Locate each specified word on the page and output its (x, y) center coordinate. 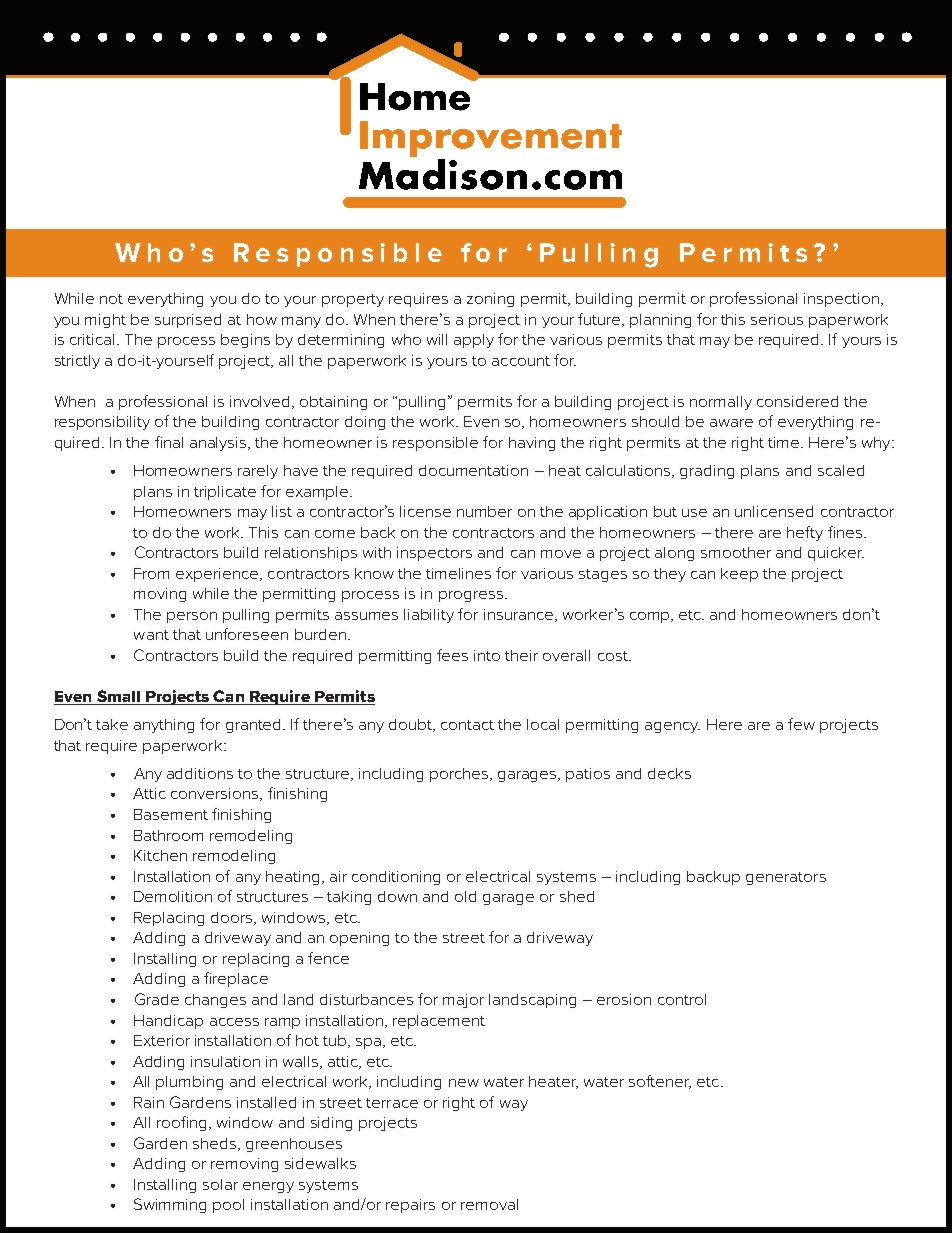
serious (777, 319)
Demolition (173, 896)
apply (474, 341)
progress (471, 596)
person (192, 617)
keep (739, 575)
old (465, 896)
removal (489, 1204)
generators (786, 878)
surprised (188, 321)
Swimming (170, 1205)
